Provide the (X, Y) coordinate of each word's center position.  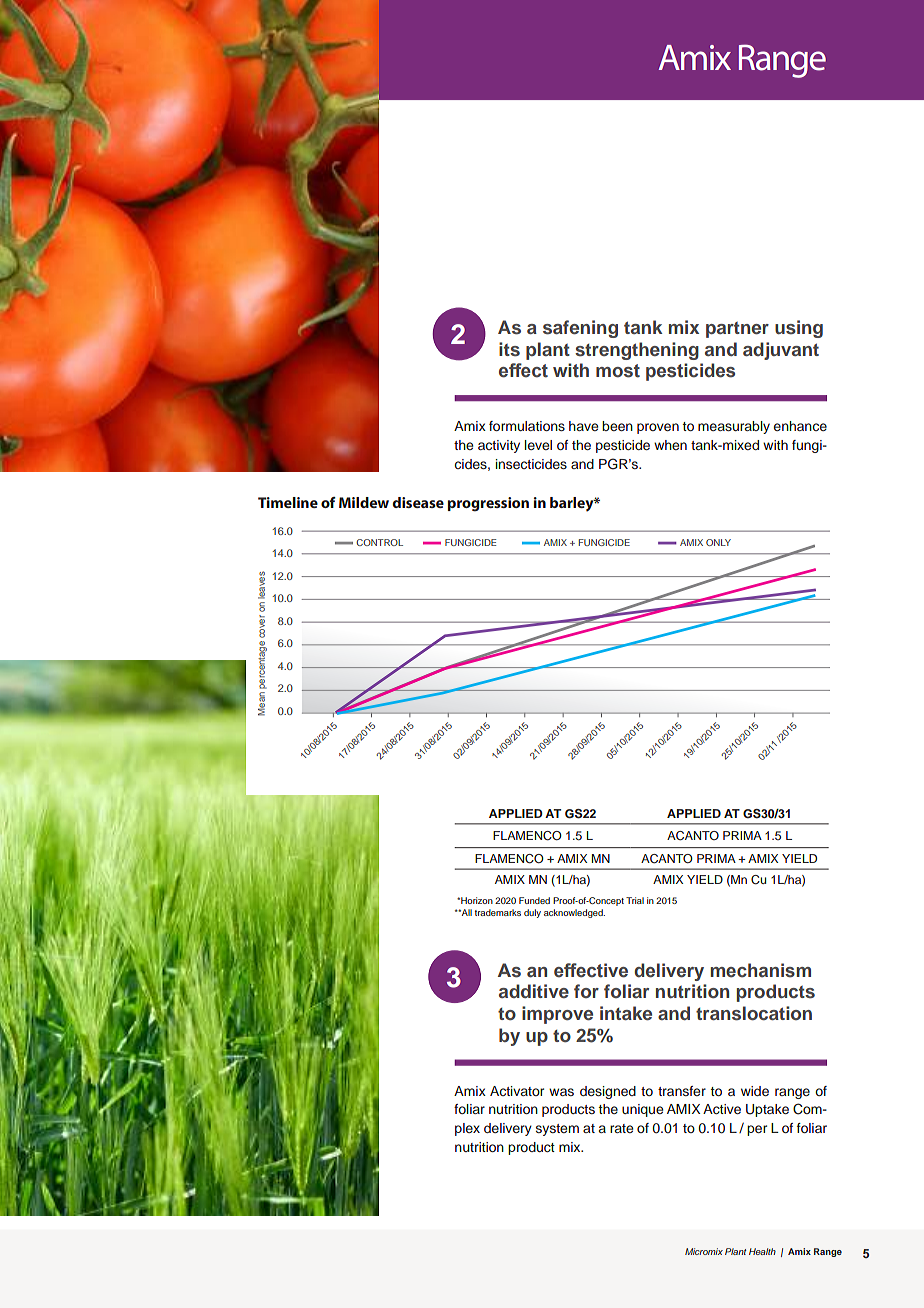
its (509, 349)
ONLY (718, 542)
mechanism (760, 970)
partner (737, 330)
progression (488, 504)
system (557, 1130)
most (618, 371)
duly (532, 913)
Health (762, 1251)
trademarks (498, 912)
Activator (517, 1091)
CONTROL (379, 542)
